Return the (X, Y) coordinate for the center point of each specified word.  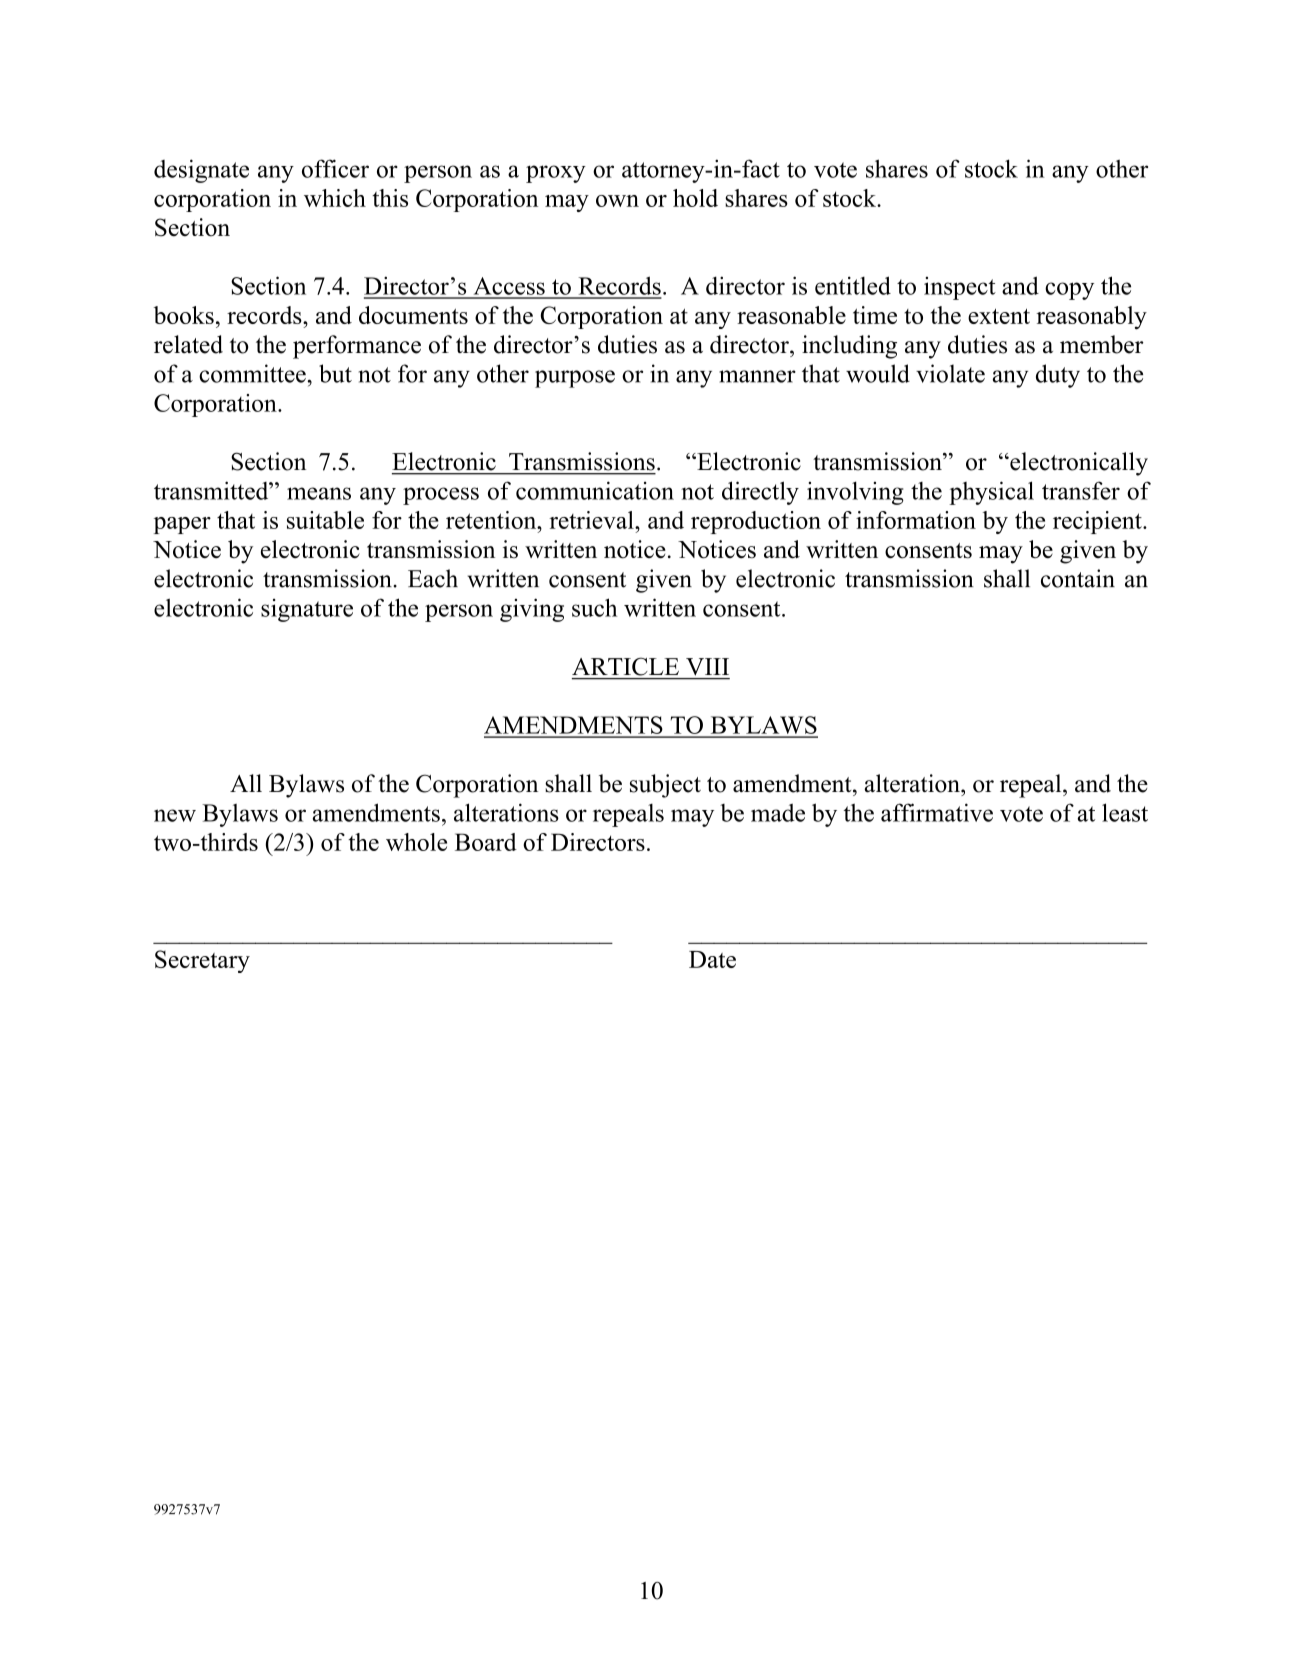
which (335, 198)
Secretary (202, 961)
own (617, 201)
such (594, 607)
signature (307, 610)
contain (1078, 578)
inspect (960, 288)
